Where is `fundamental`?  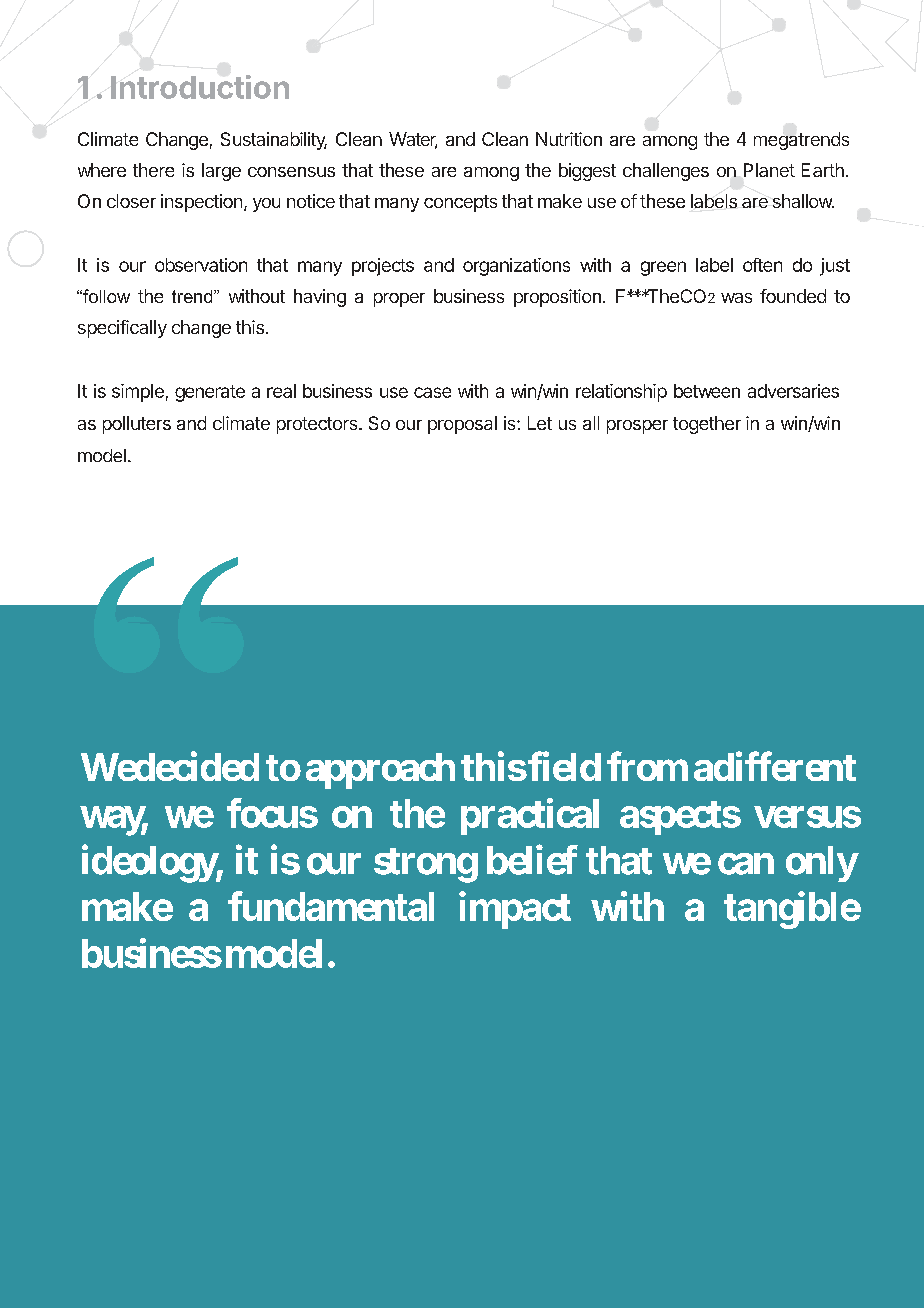
fundamental is located at coordinates (331, 906).
